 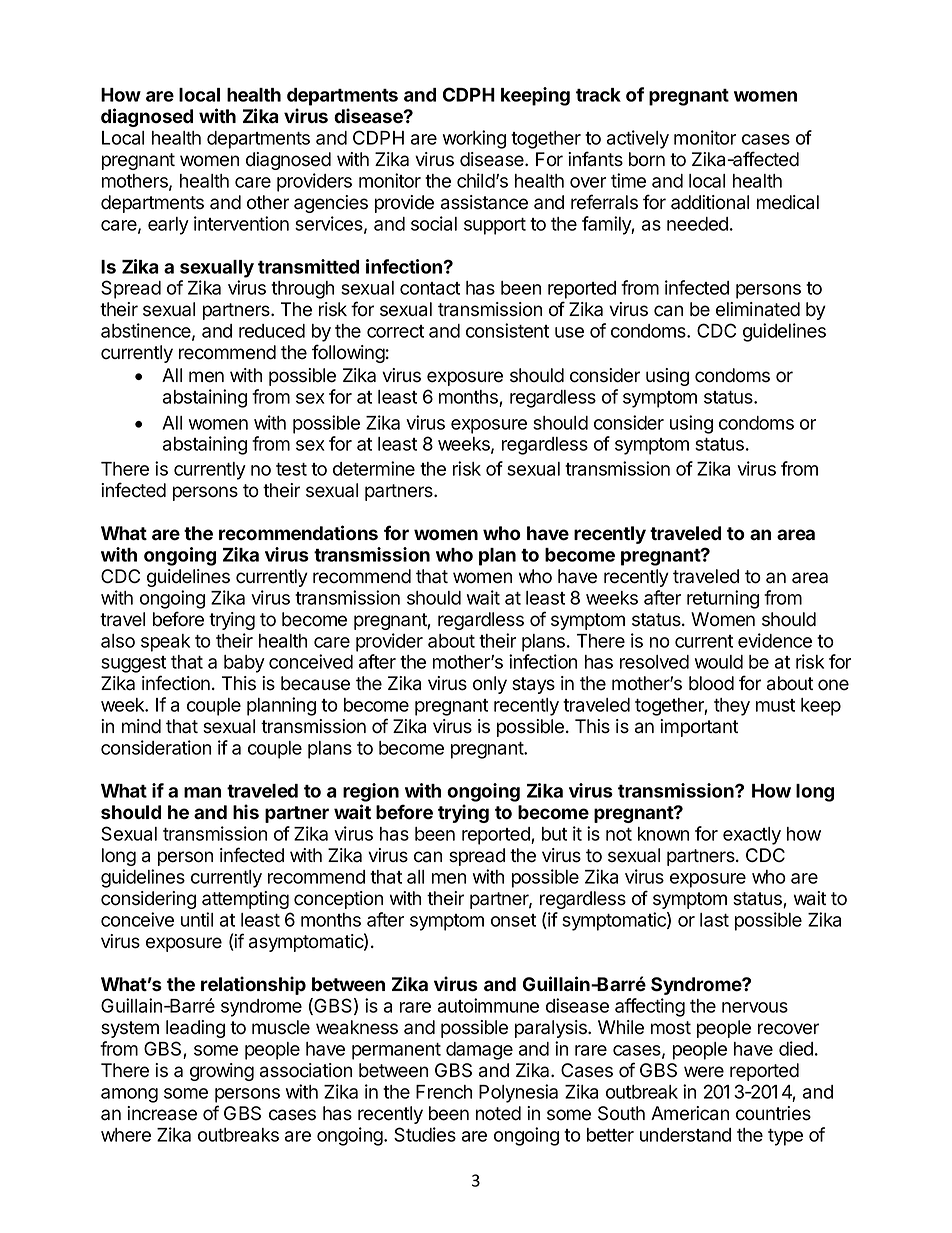 What do you see at coordinates (773, 1113) in the screenshot?
I see `countries` at bounding box center [773, 1113].
